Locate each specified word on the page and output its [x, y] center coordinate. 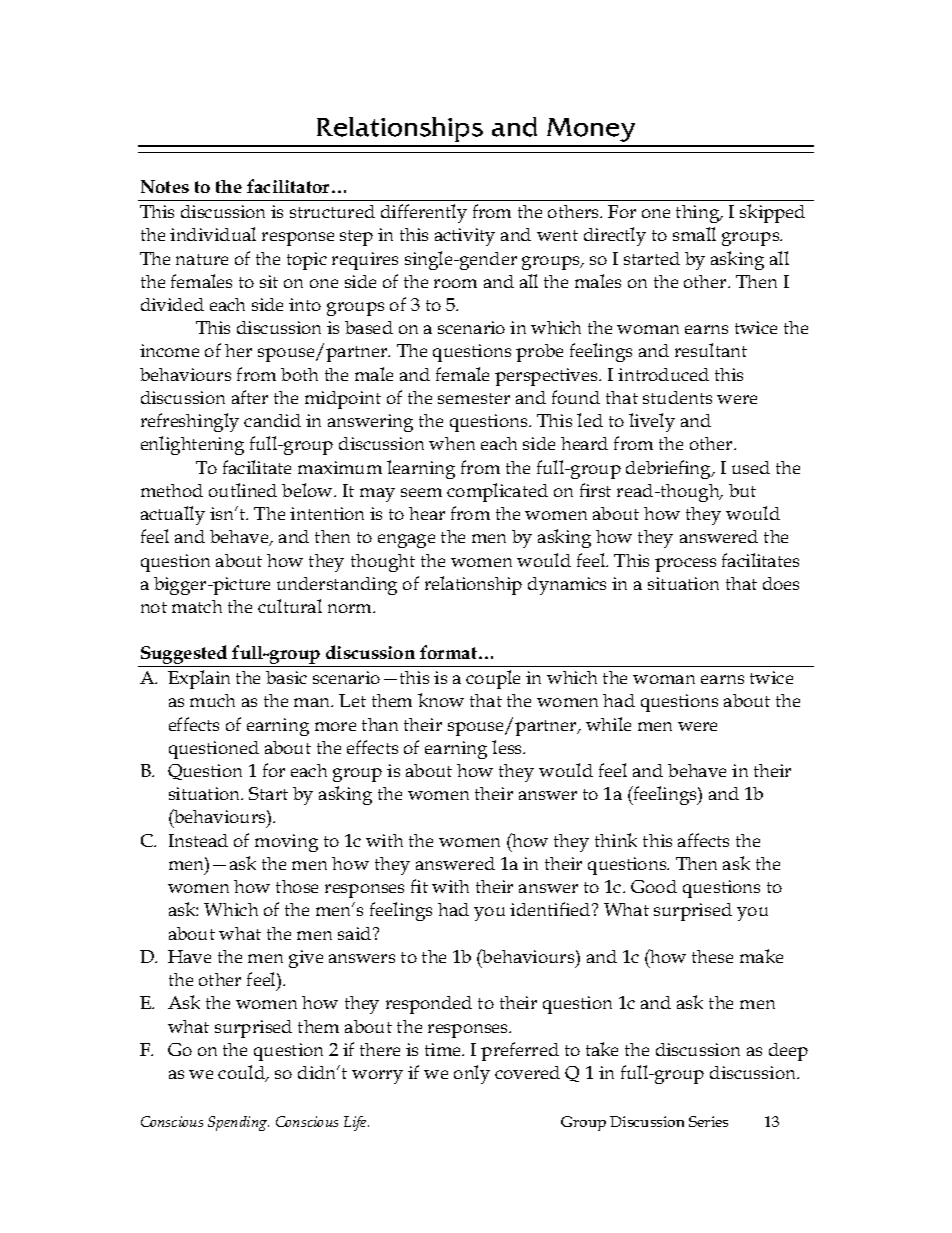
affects [703, 840]
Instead [198, 840]
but [742, 490]
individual [213, 234]
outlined [243, 490]
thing [699, 214]
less [508, 747]
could [242, 1073]
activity [465, 237]
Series [708, 1121]
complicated [497, 492]
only [472, 1074]
